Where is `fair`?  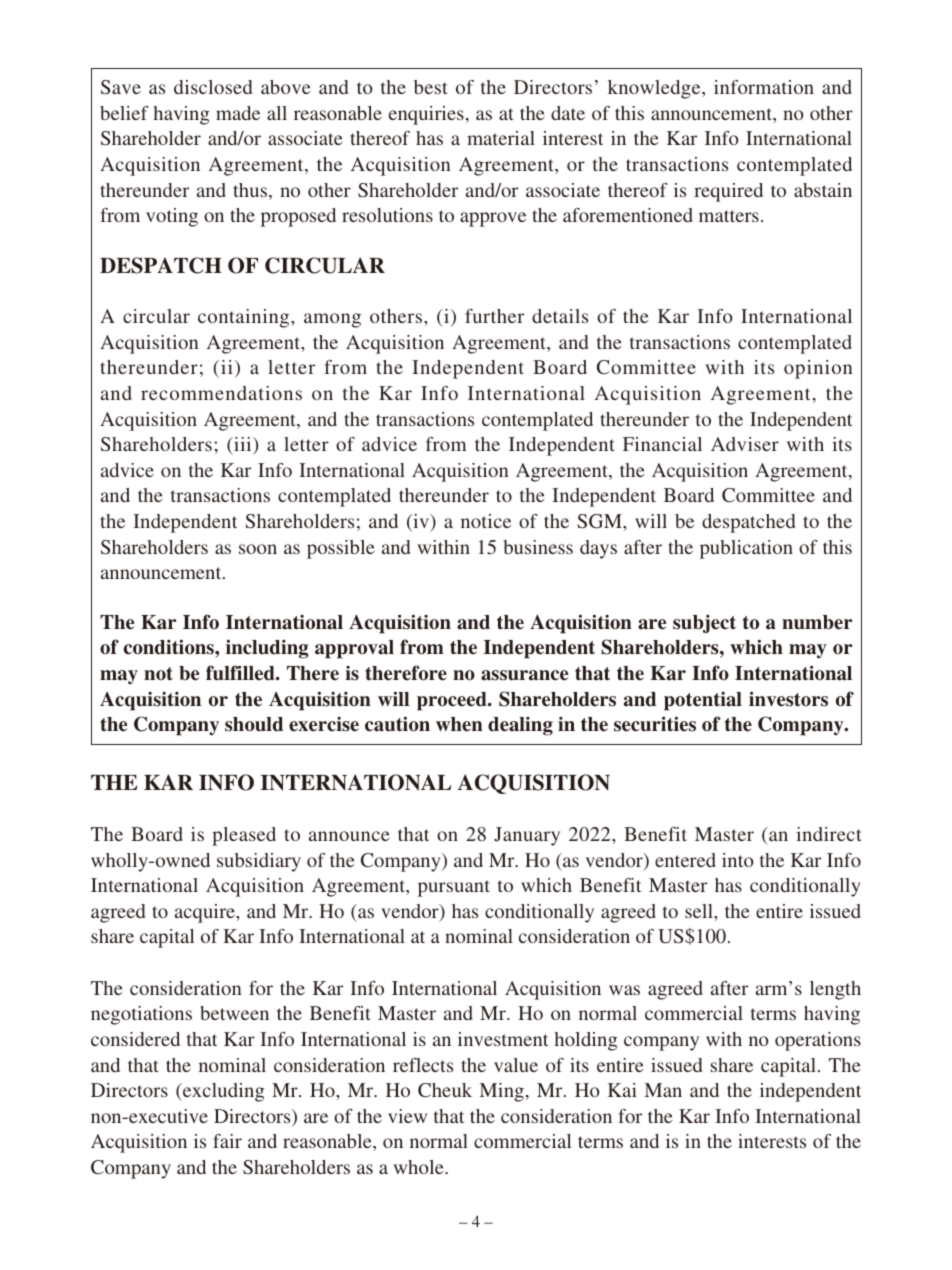
fair is located at coordinates (227, 1141).
